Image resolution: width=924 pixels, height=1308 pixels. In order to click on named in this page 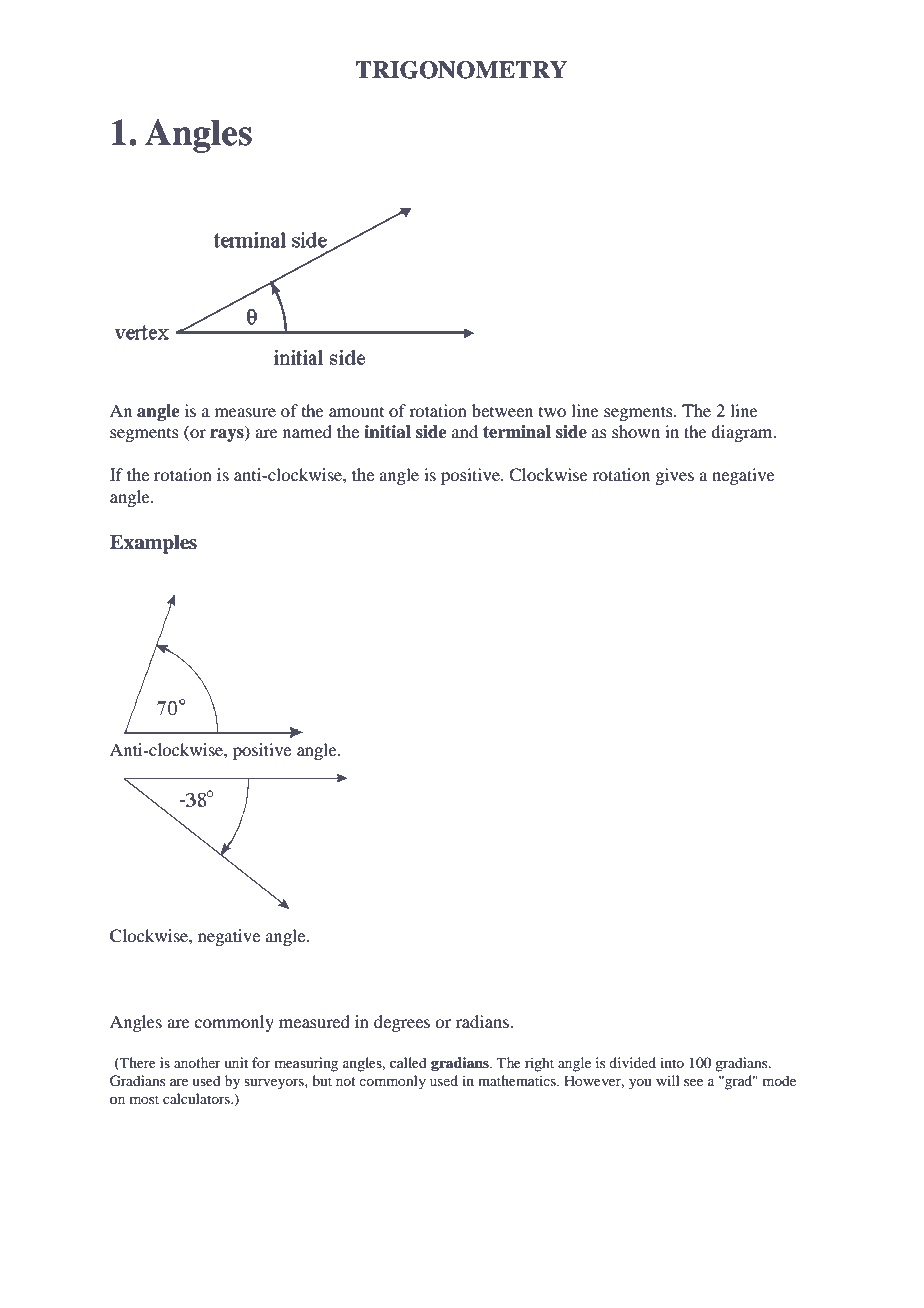, I will do `click(307, 431)`.
